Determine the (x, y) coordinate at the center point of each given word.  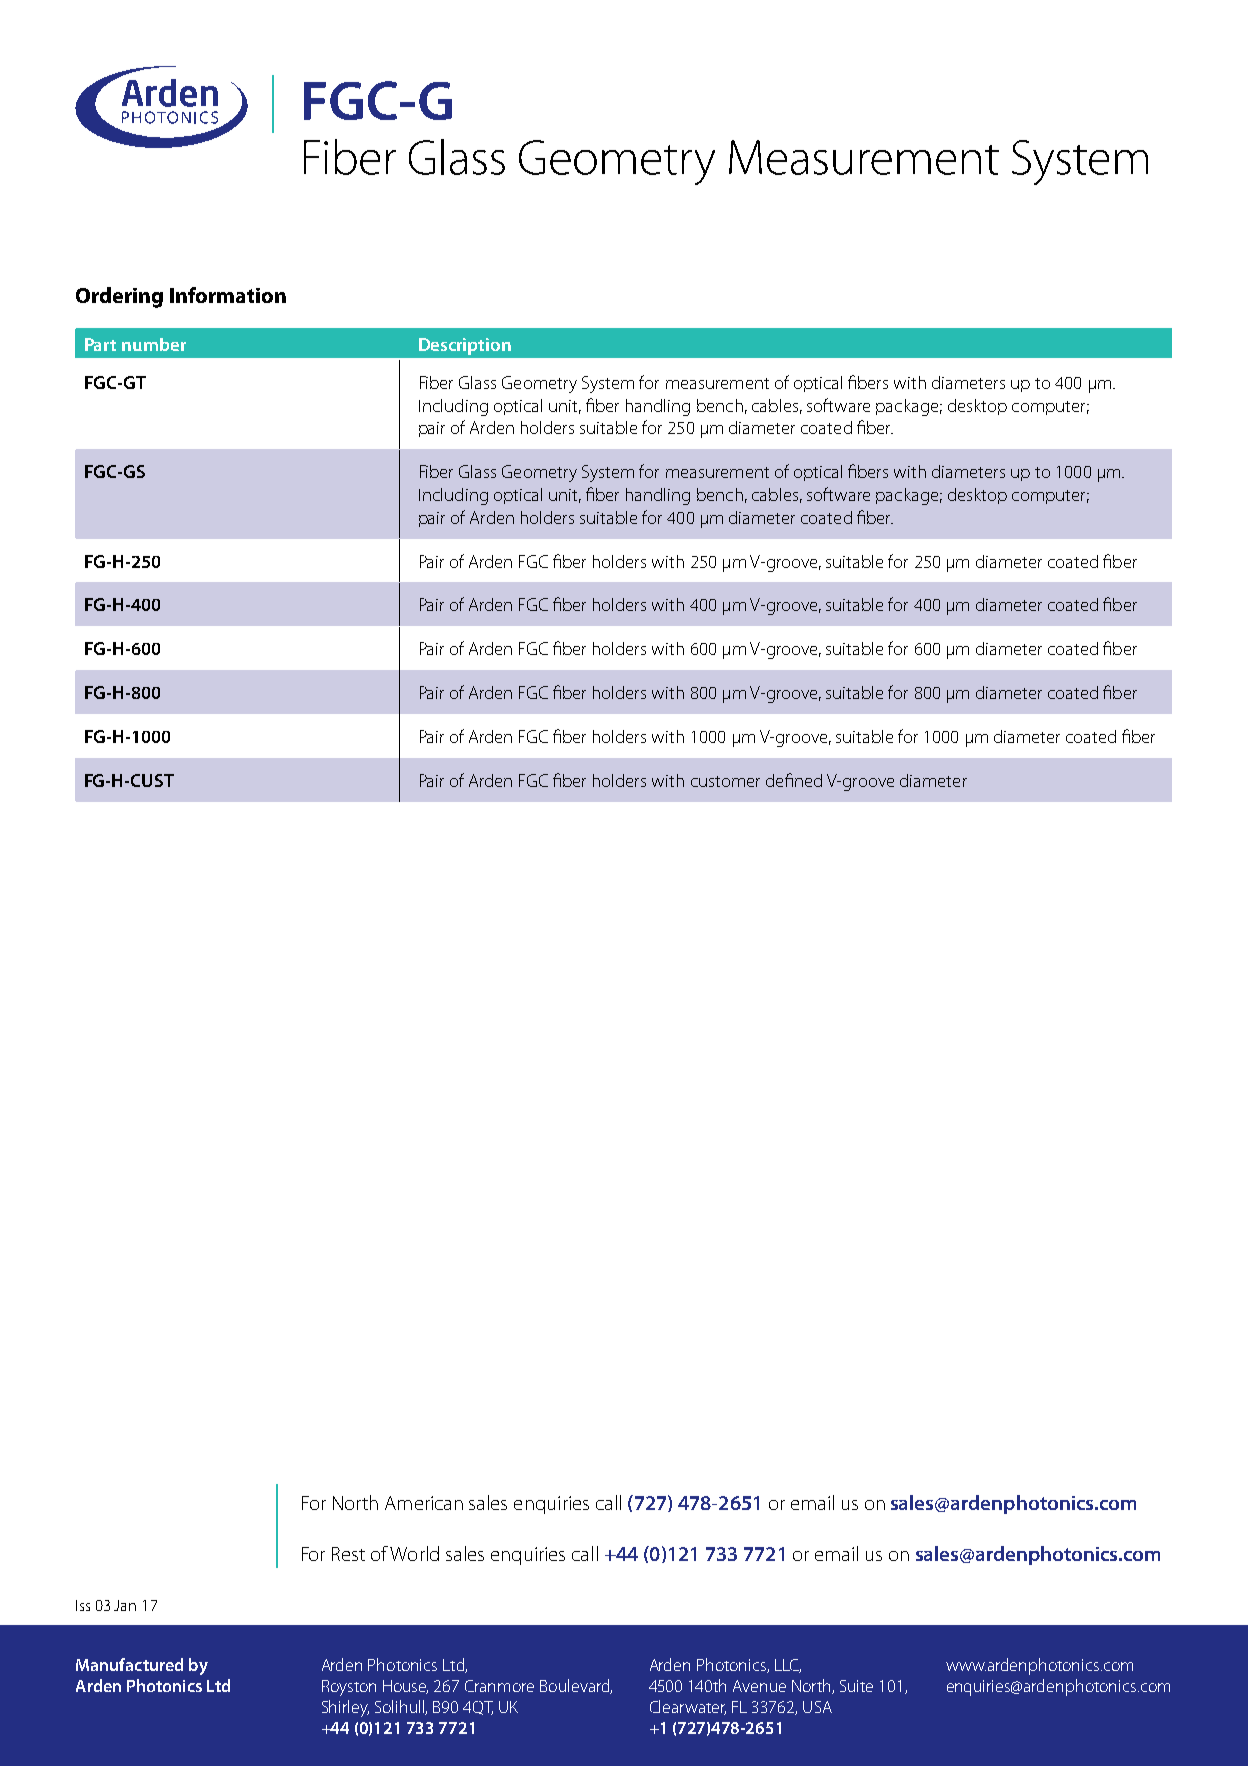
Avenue (759, 1686)
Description (465, 346)
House (405, 1687)
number (154, 344)
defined (794, 780)
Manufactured (129, 1664)
